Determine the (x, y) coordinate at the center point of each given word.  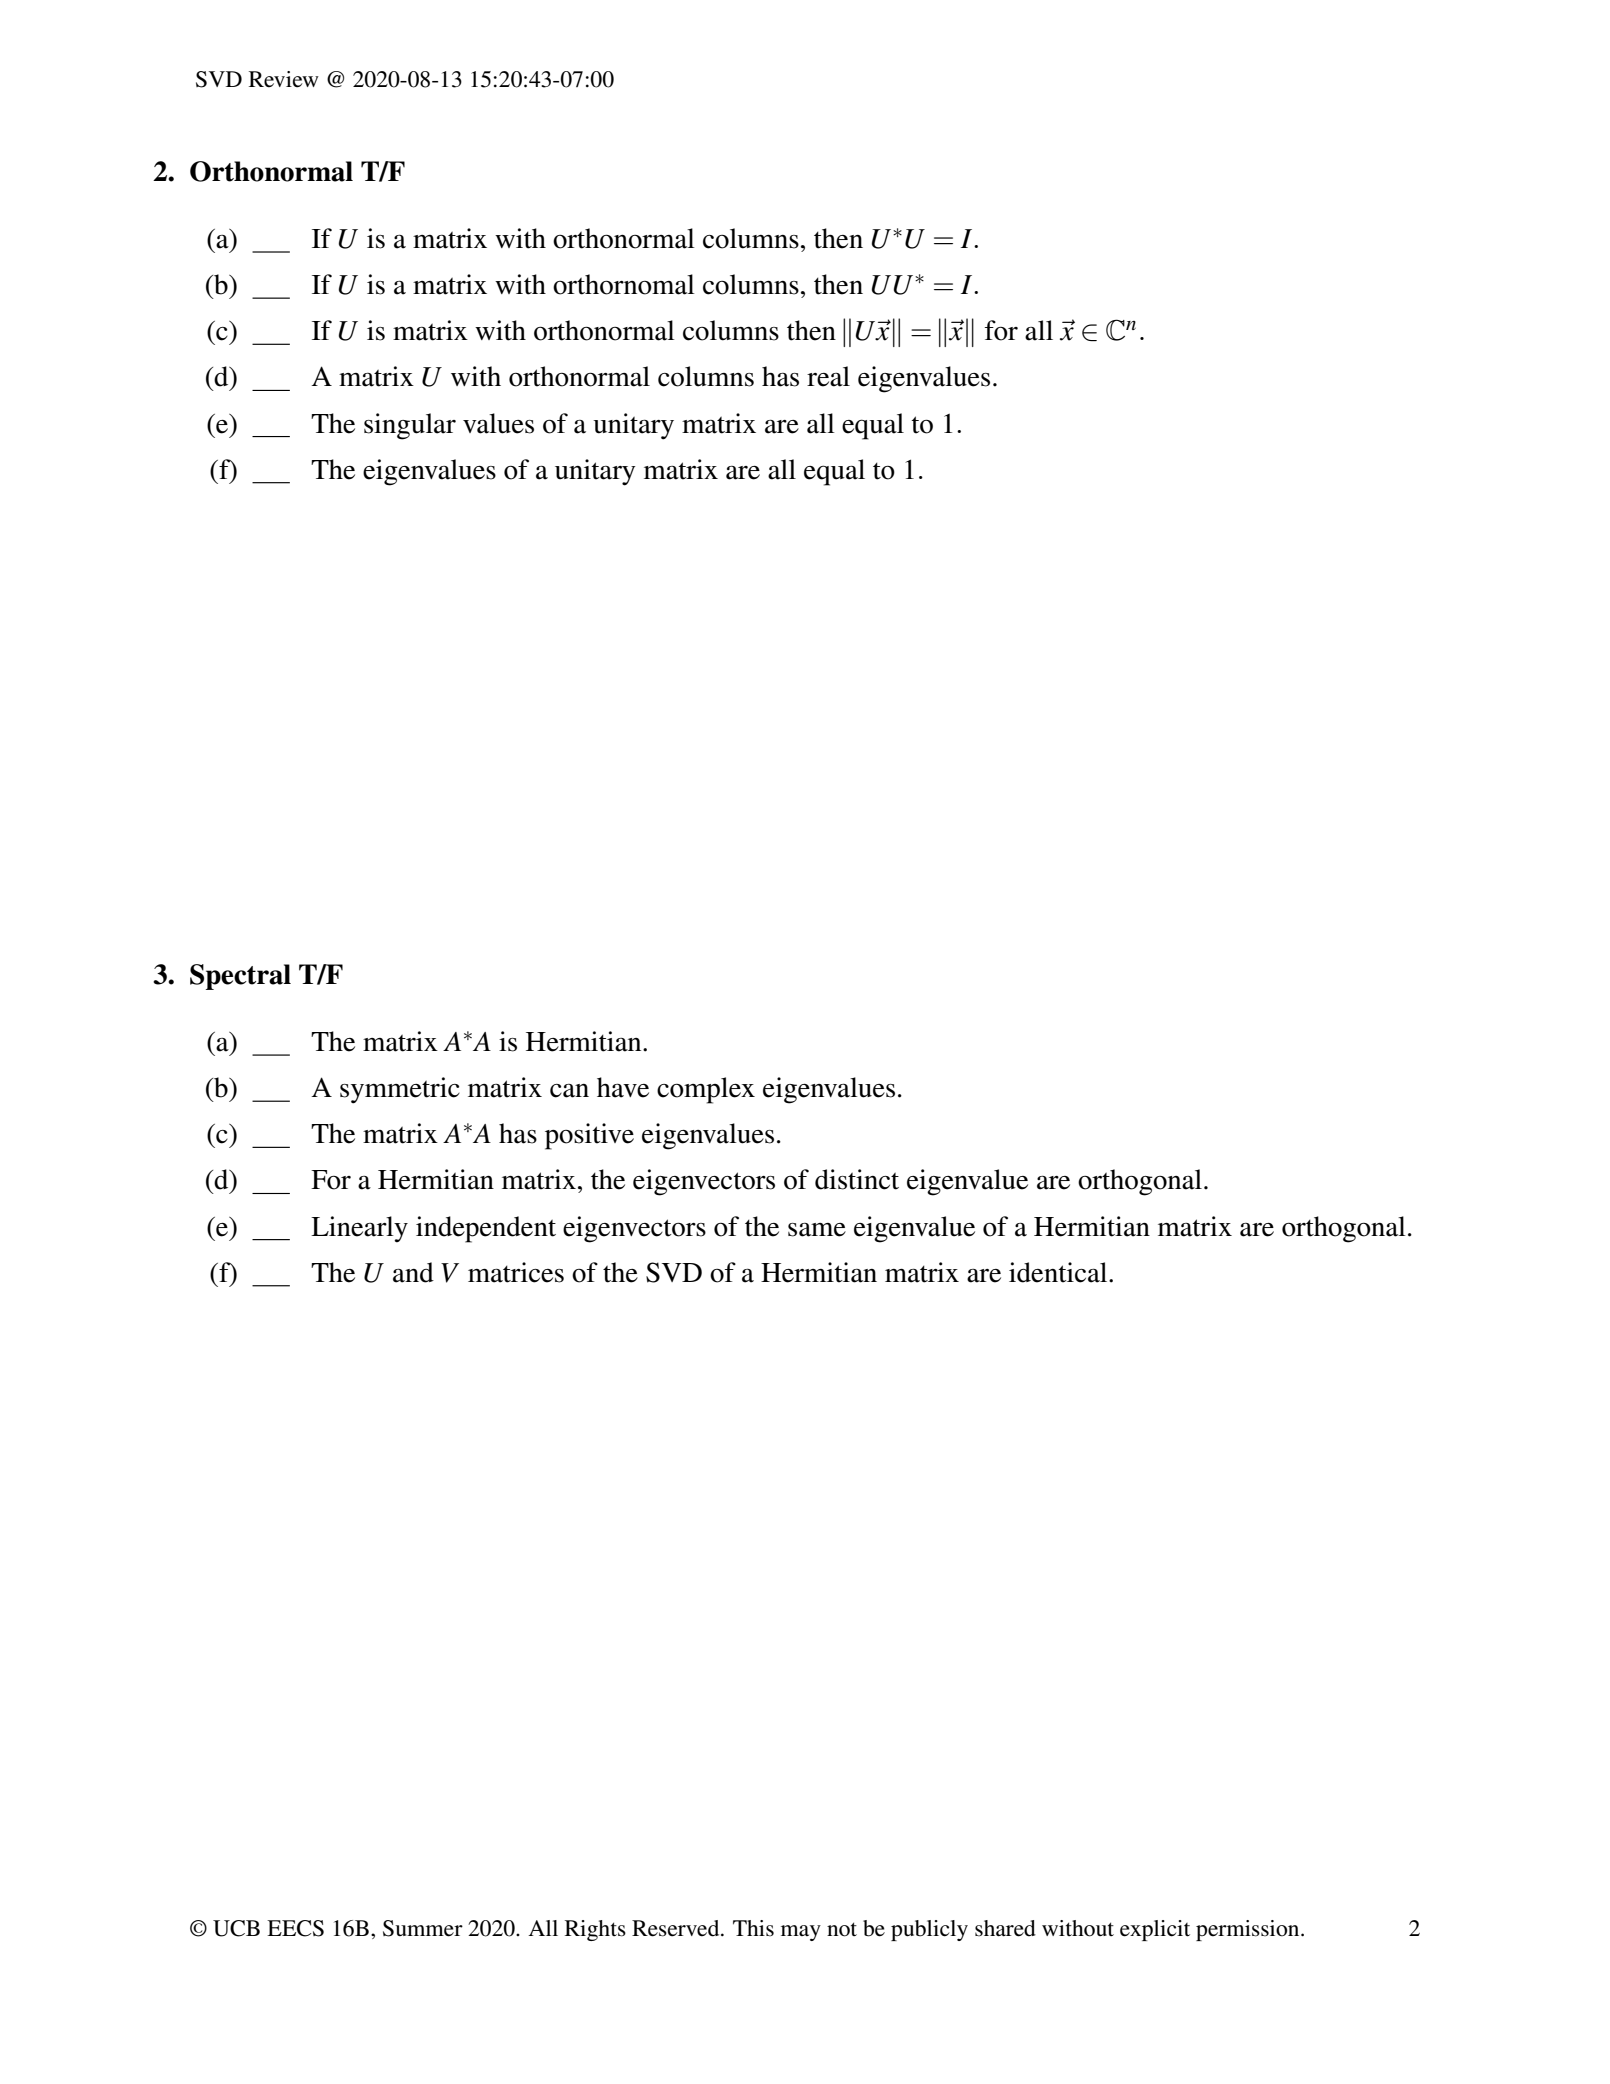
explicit (1155, 1930)
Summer (423, 1928)
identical (1059, 1272)
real (828, 376)
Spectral (240, 977)
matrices (516, 1272)
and (413, 1272)
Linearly (359, 1229)
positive (589, 1136)
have (623, 1087)
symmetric (400, 1090)
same (817, 1230)
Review (284, 79)
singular (410, 426)
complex (706, 1090)
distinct (857, 1179)
